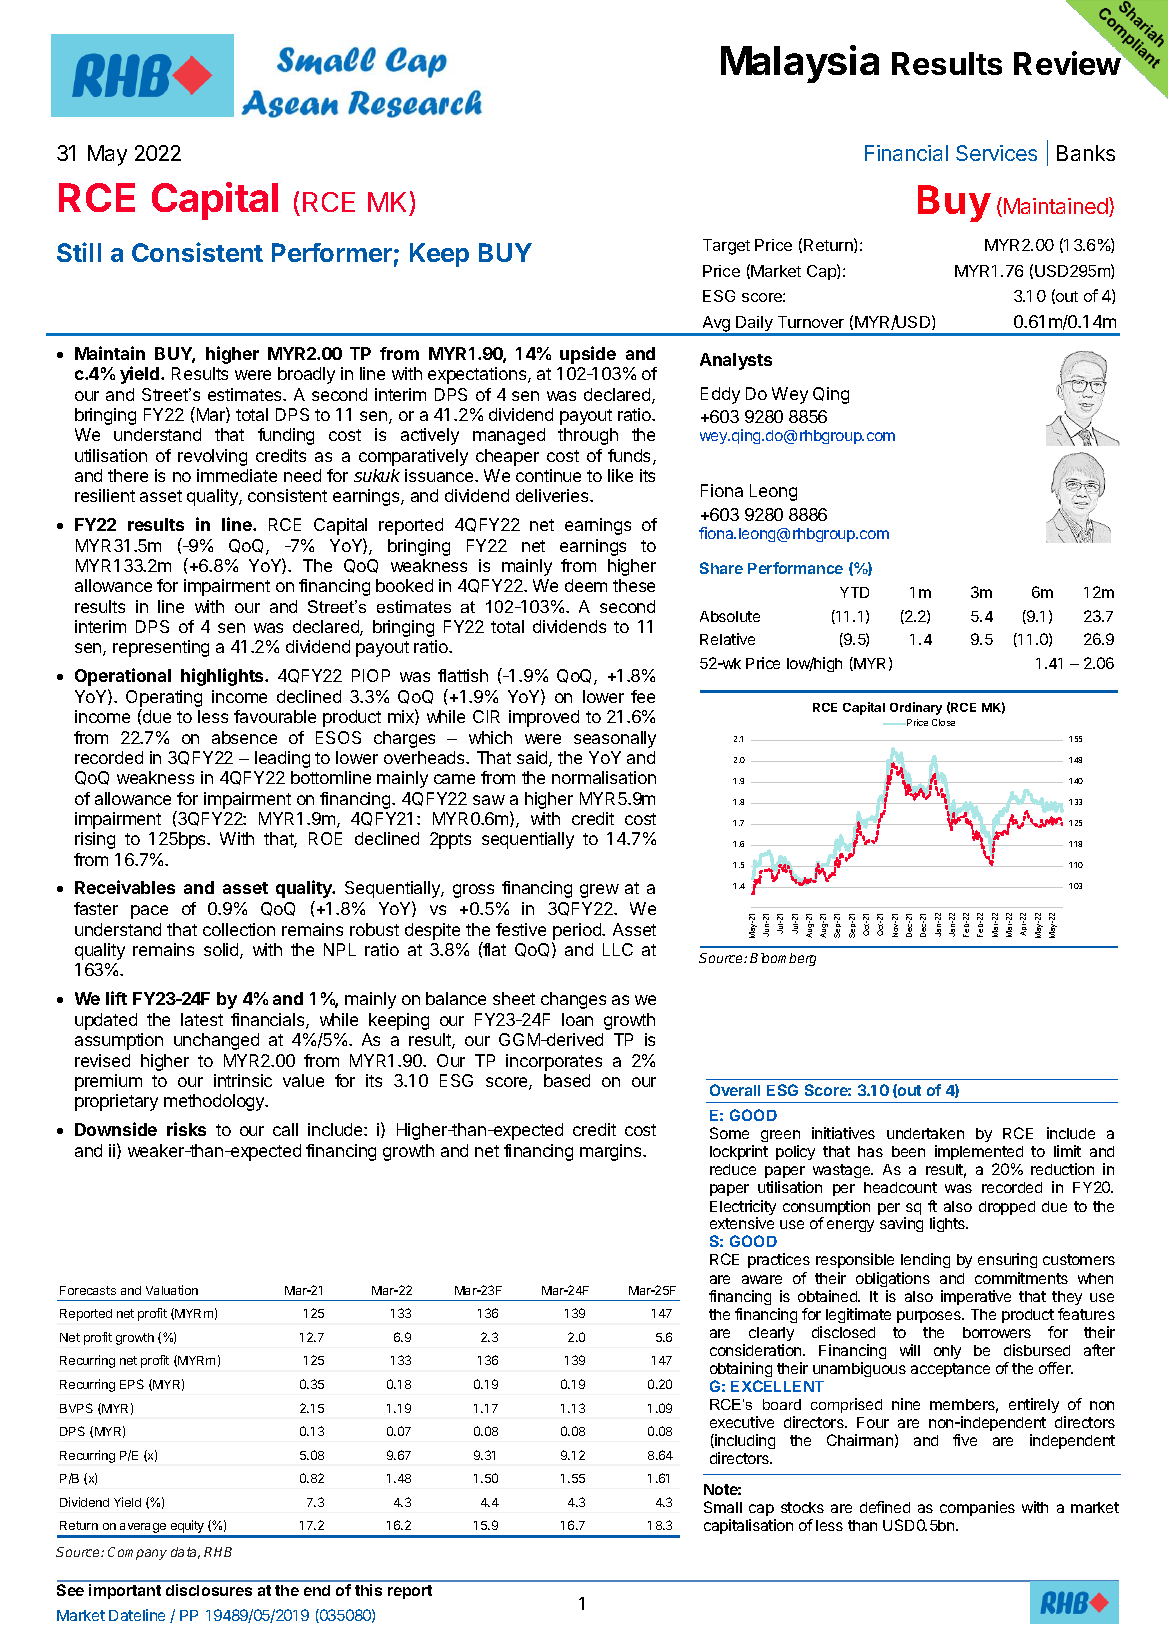 The width and height of the image is (1168, 1652). Describe the element at coordinates (567, 1080) in the image. I see `based` at that location.
